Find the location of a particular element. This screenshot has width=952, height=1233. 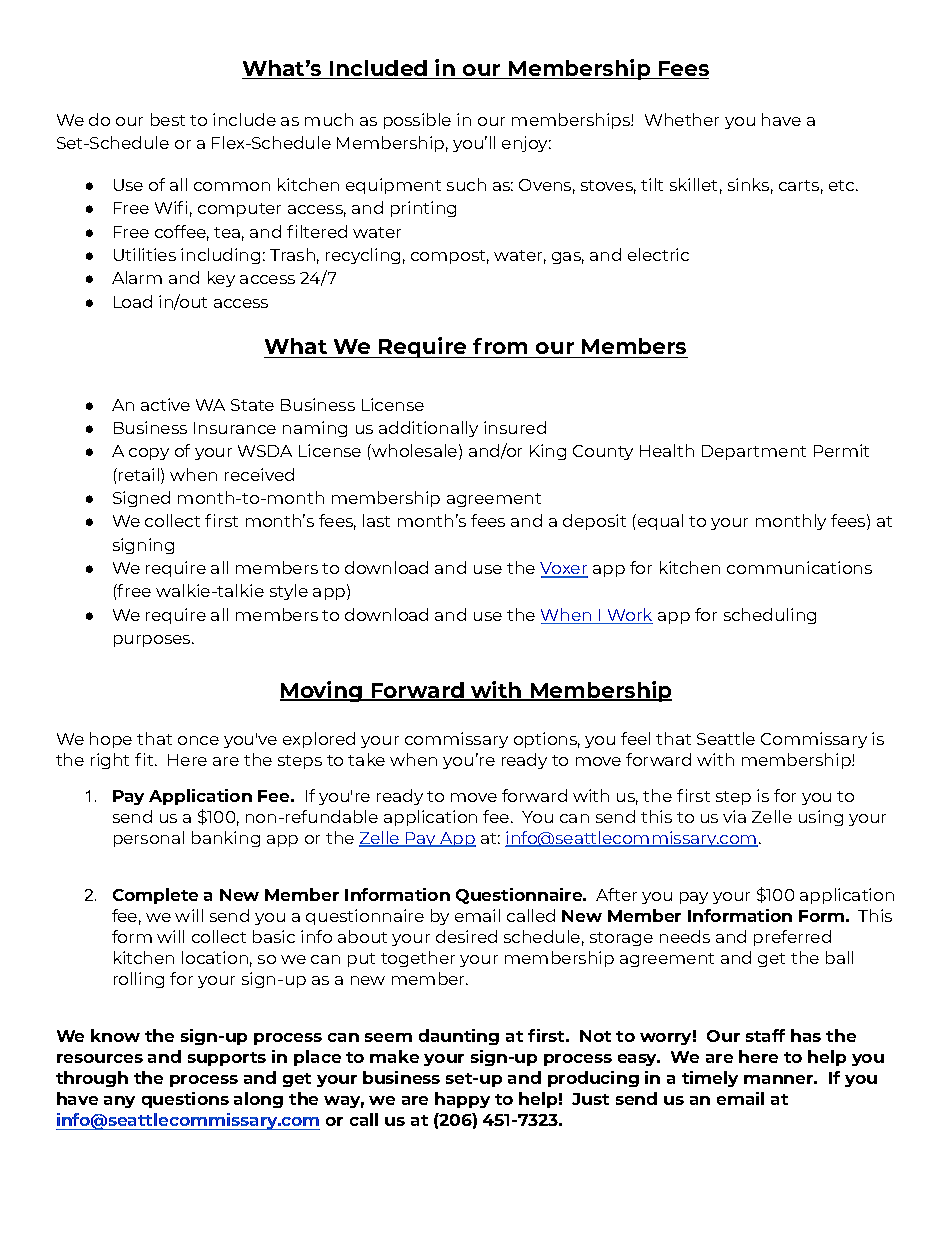

such is located at coordinates (466, 184).
